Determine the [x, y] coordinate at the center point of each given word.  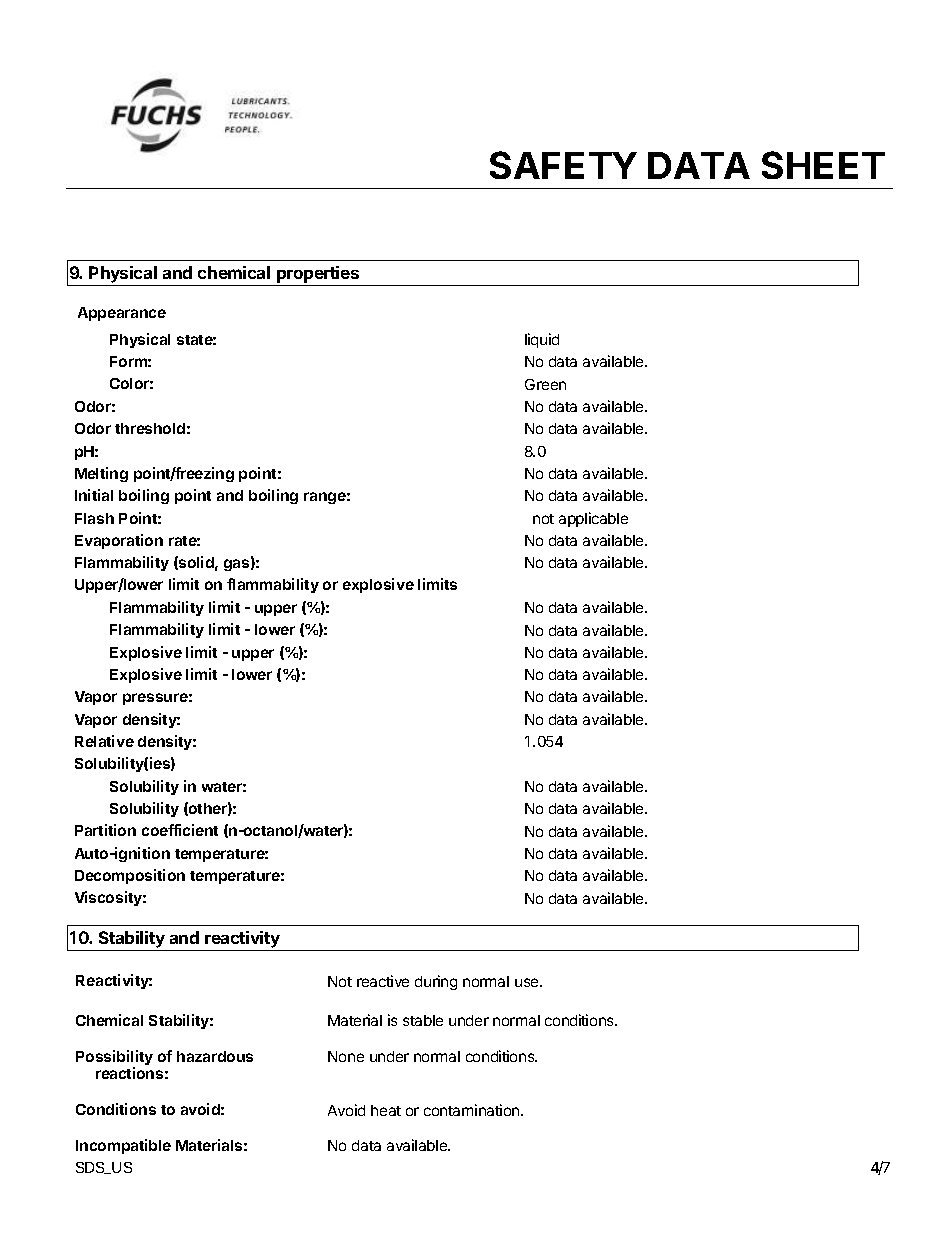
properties [318, 274]
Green [545, 384]
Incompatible [123, 1146]
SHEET [823, 165]
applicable [593, 519]
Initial [94, 495]
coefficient [180, 830]
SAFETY [563, 165]
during [436, 982]
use [528, 982]
